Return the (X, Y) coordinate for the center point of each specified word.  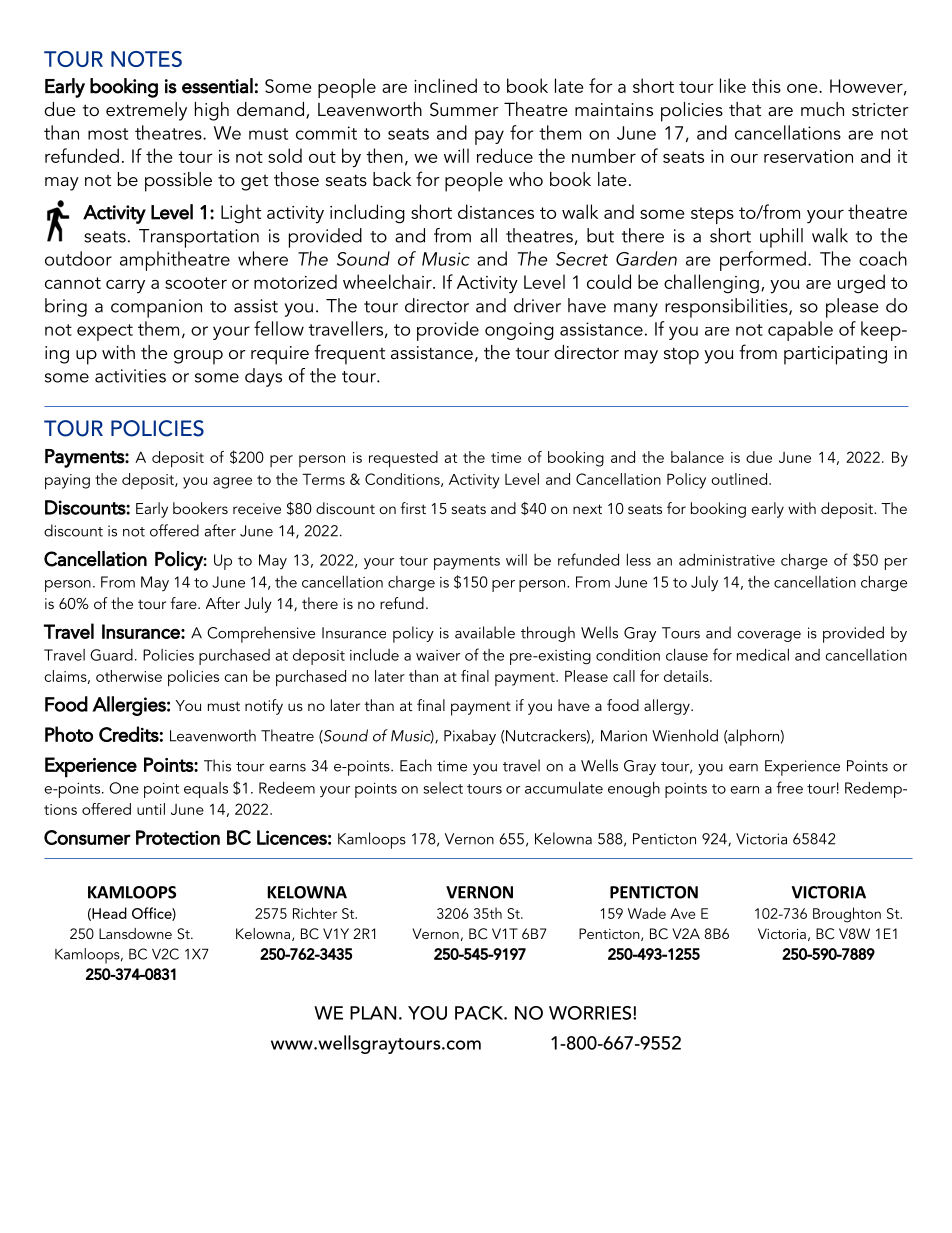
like (733, 85)
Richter (315, 913)
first (413, 508)
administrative (727, 560)
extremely (146, 111)
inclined (445, 85)
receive (257, 508)
